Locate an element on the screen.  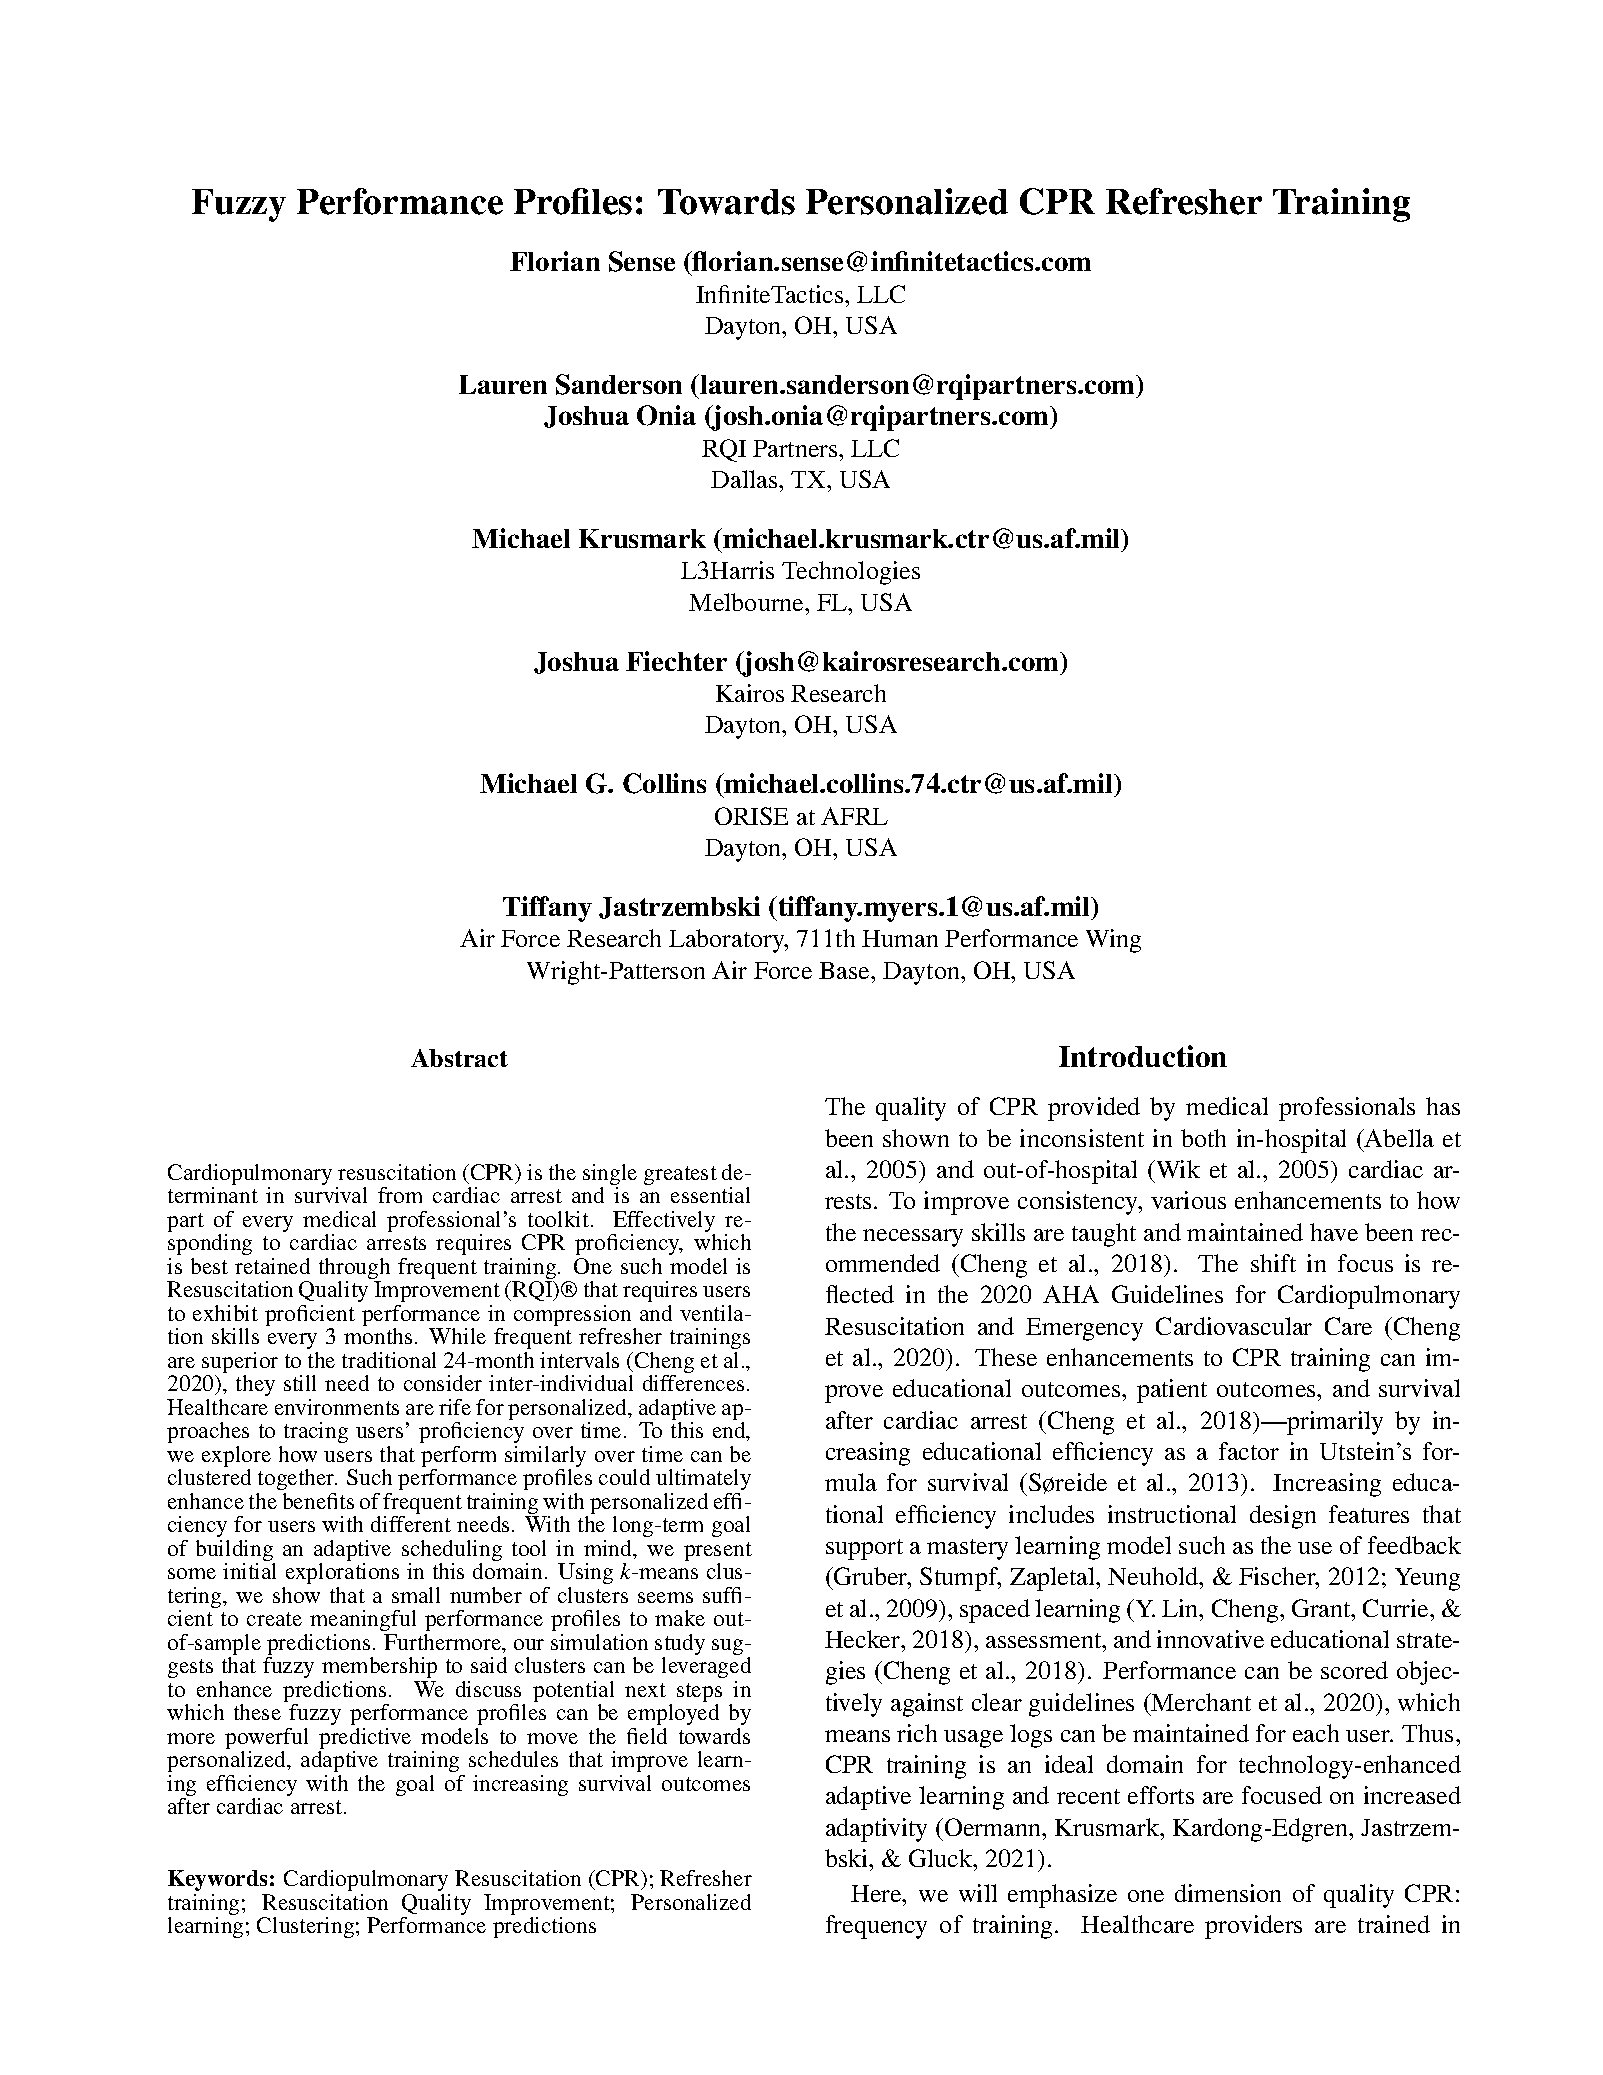
tracing is located at coordinates (316, 1432).
